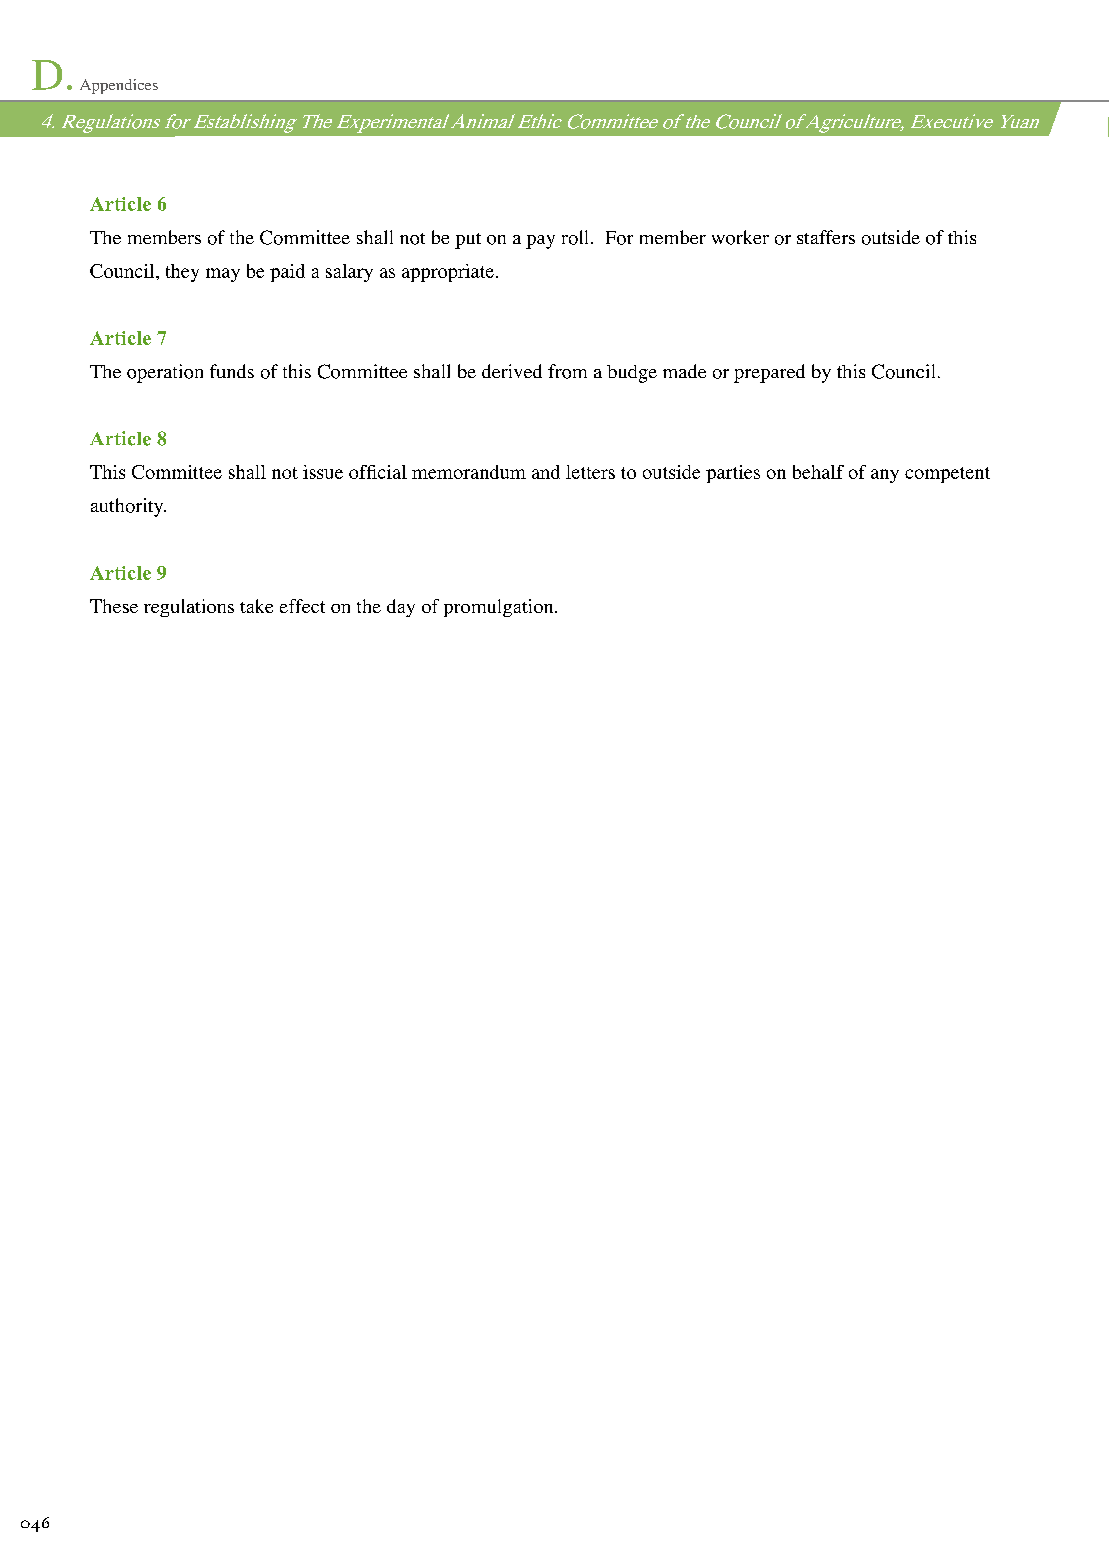 The image size is (1109, 1568). Describe the element at coordinates (826, 237) in the image. I see `staffers` at that location.
